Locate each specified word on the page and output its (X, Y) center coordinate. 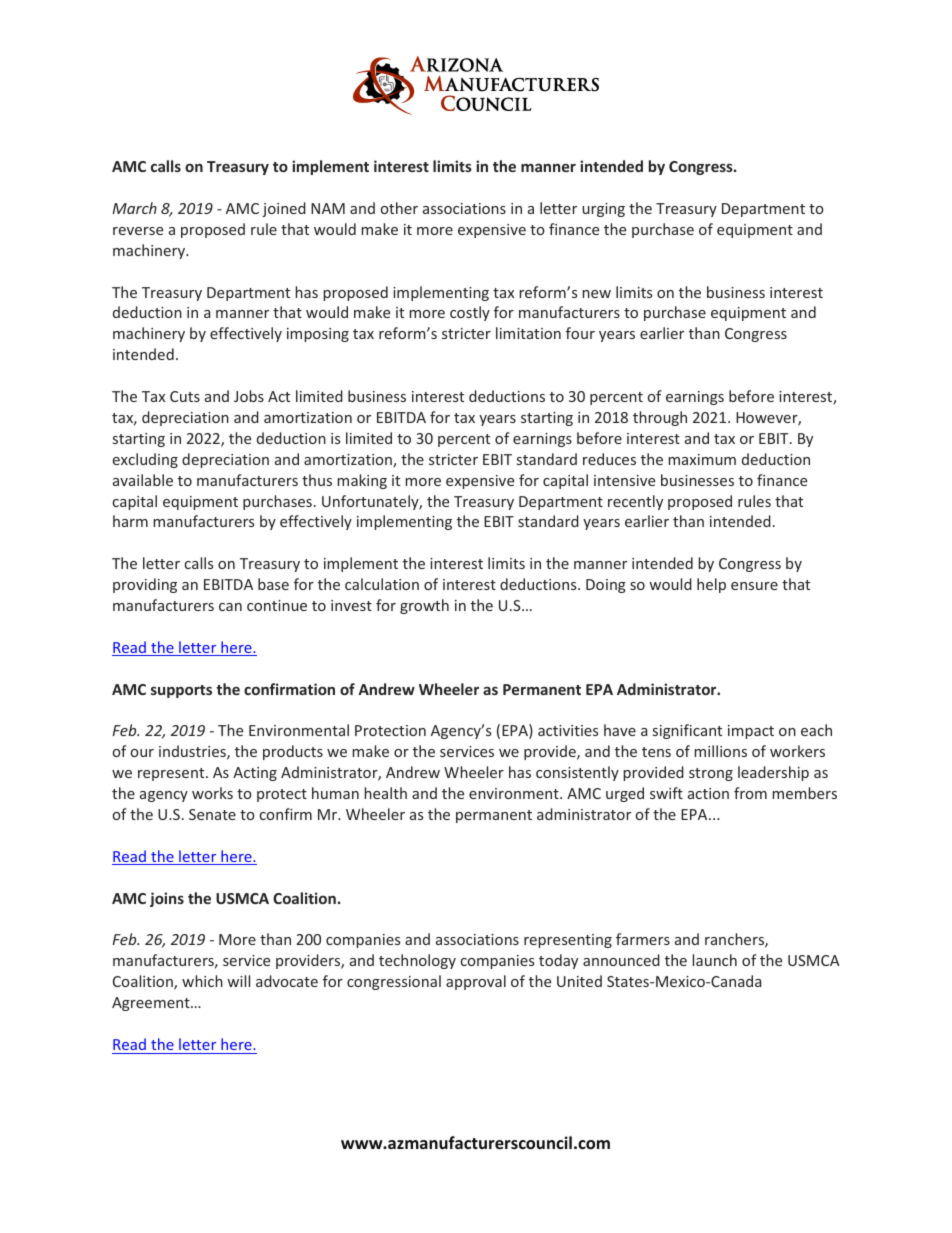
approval (476, 982)
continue (277, 605)
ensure (754, 586)
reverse (138, 231)
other (399, 208)
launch (714, 960)
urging (603, 210)
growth (424, 606)
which (202, 981)
